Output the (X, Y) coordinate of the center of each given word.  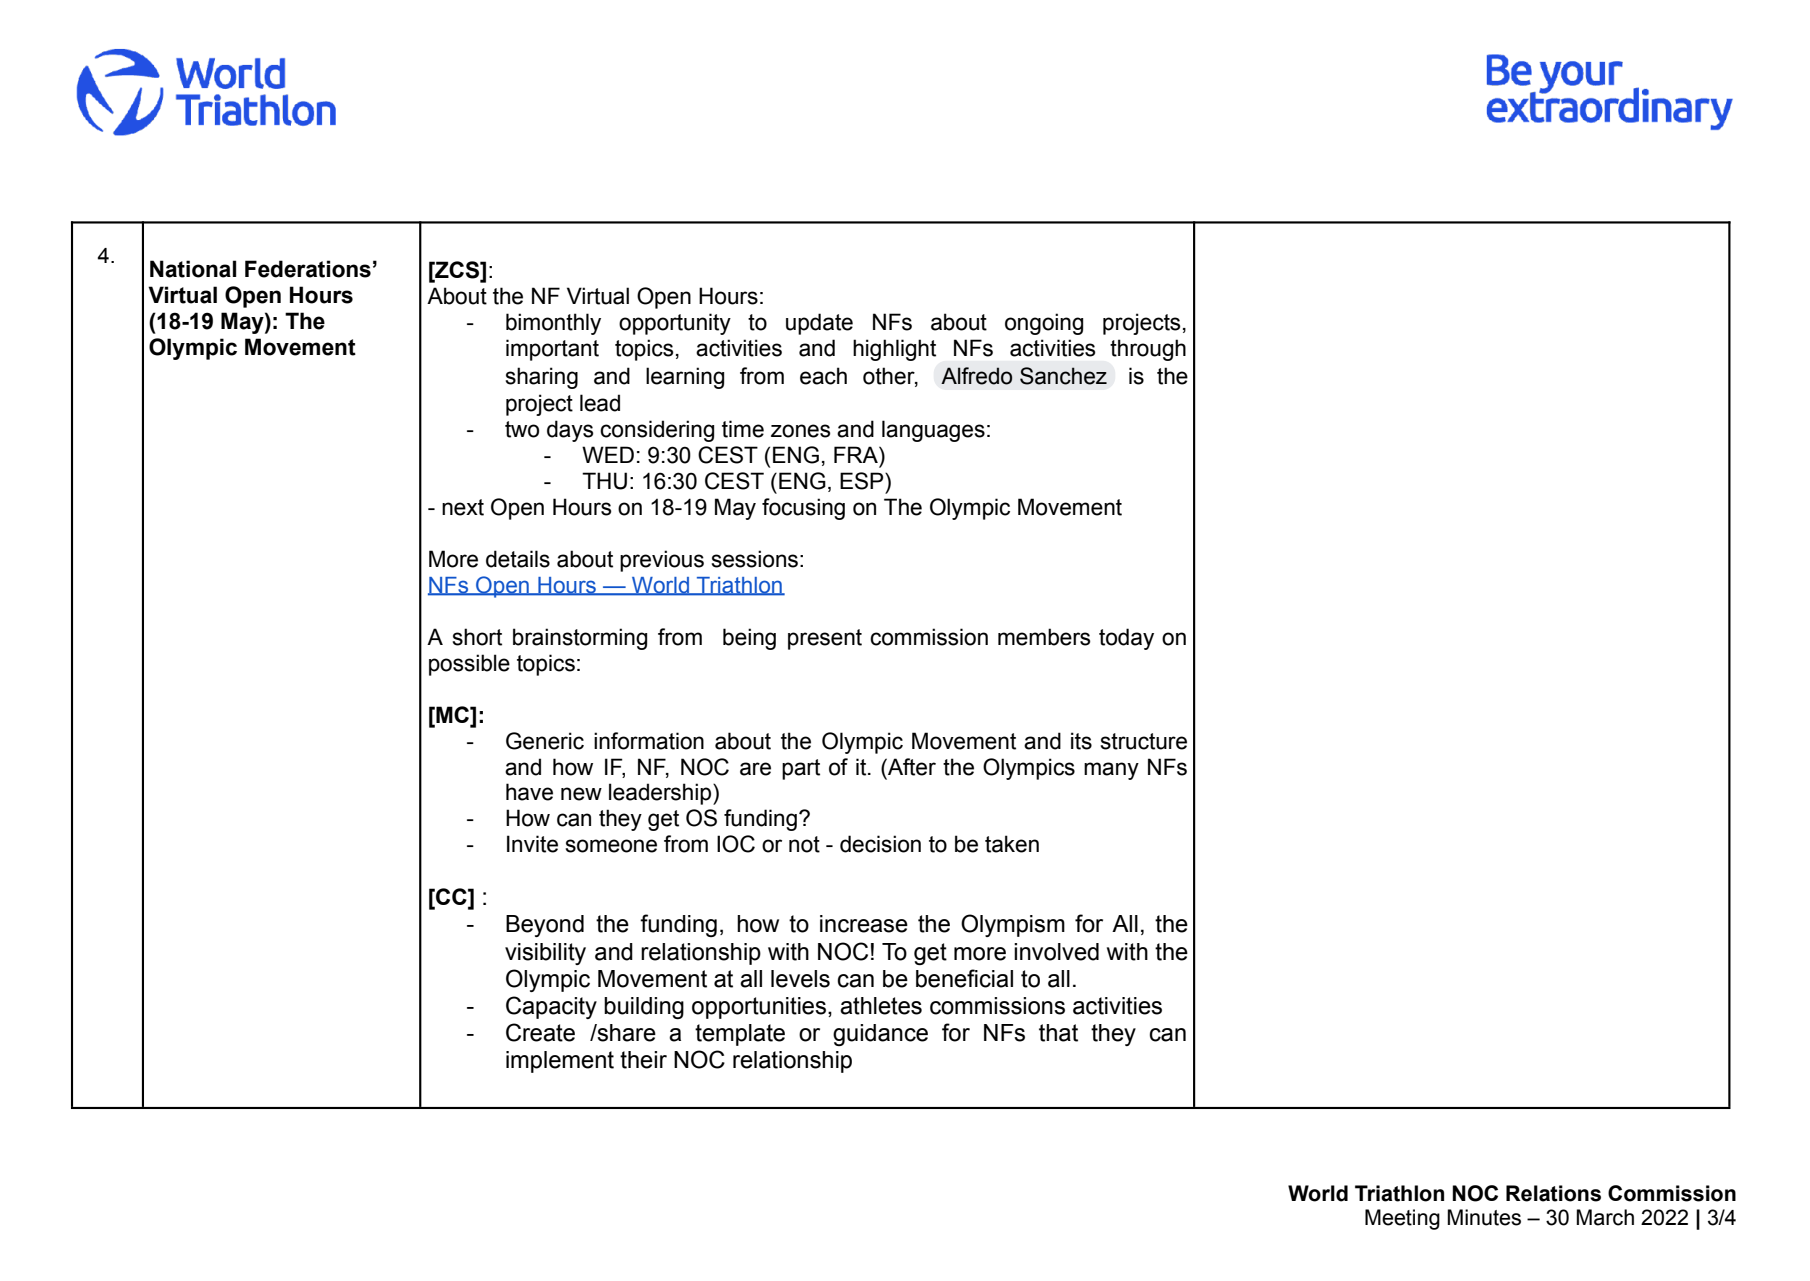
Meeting (1402, 1219)
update (819, 324)
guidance (880, 1035)
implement (560, 1062)
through (1148, 350)
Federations (308, 269)
